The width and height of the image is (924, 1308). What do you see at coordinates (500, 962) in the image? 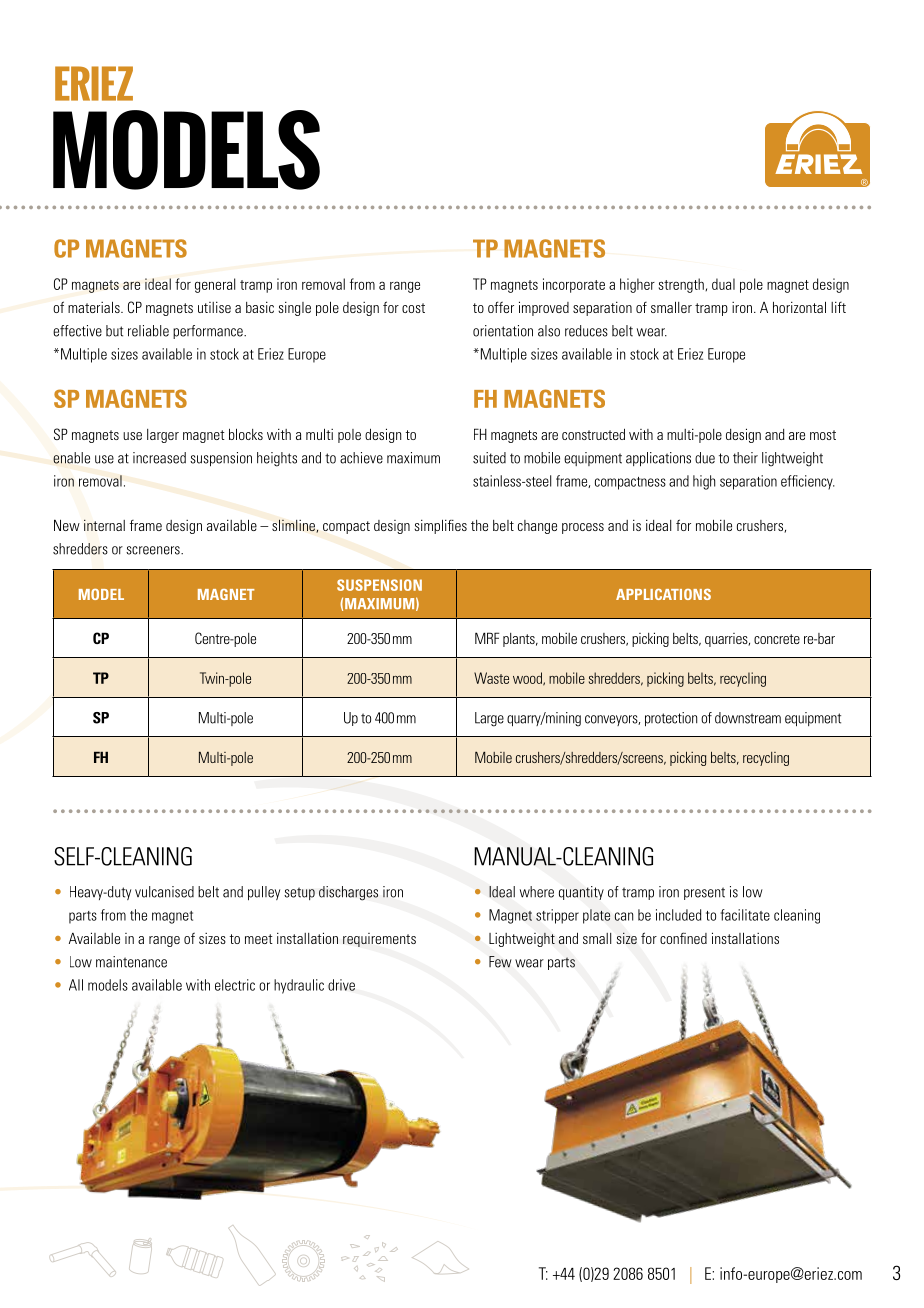
I see `Few` at bounding box center [500, 962].
